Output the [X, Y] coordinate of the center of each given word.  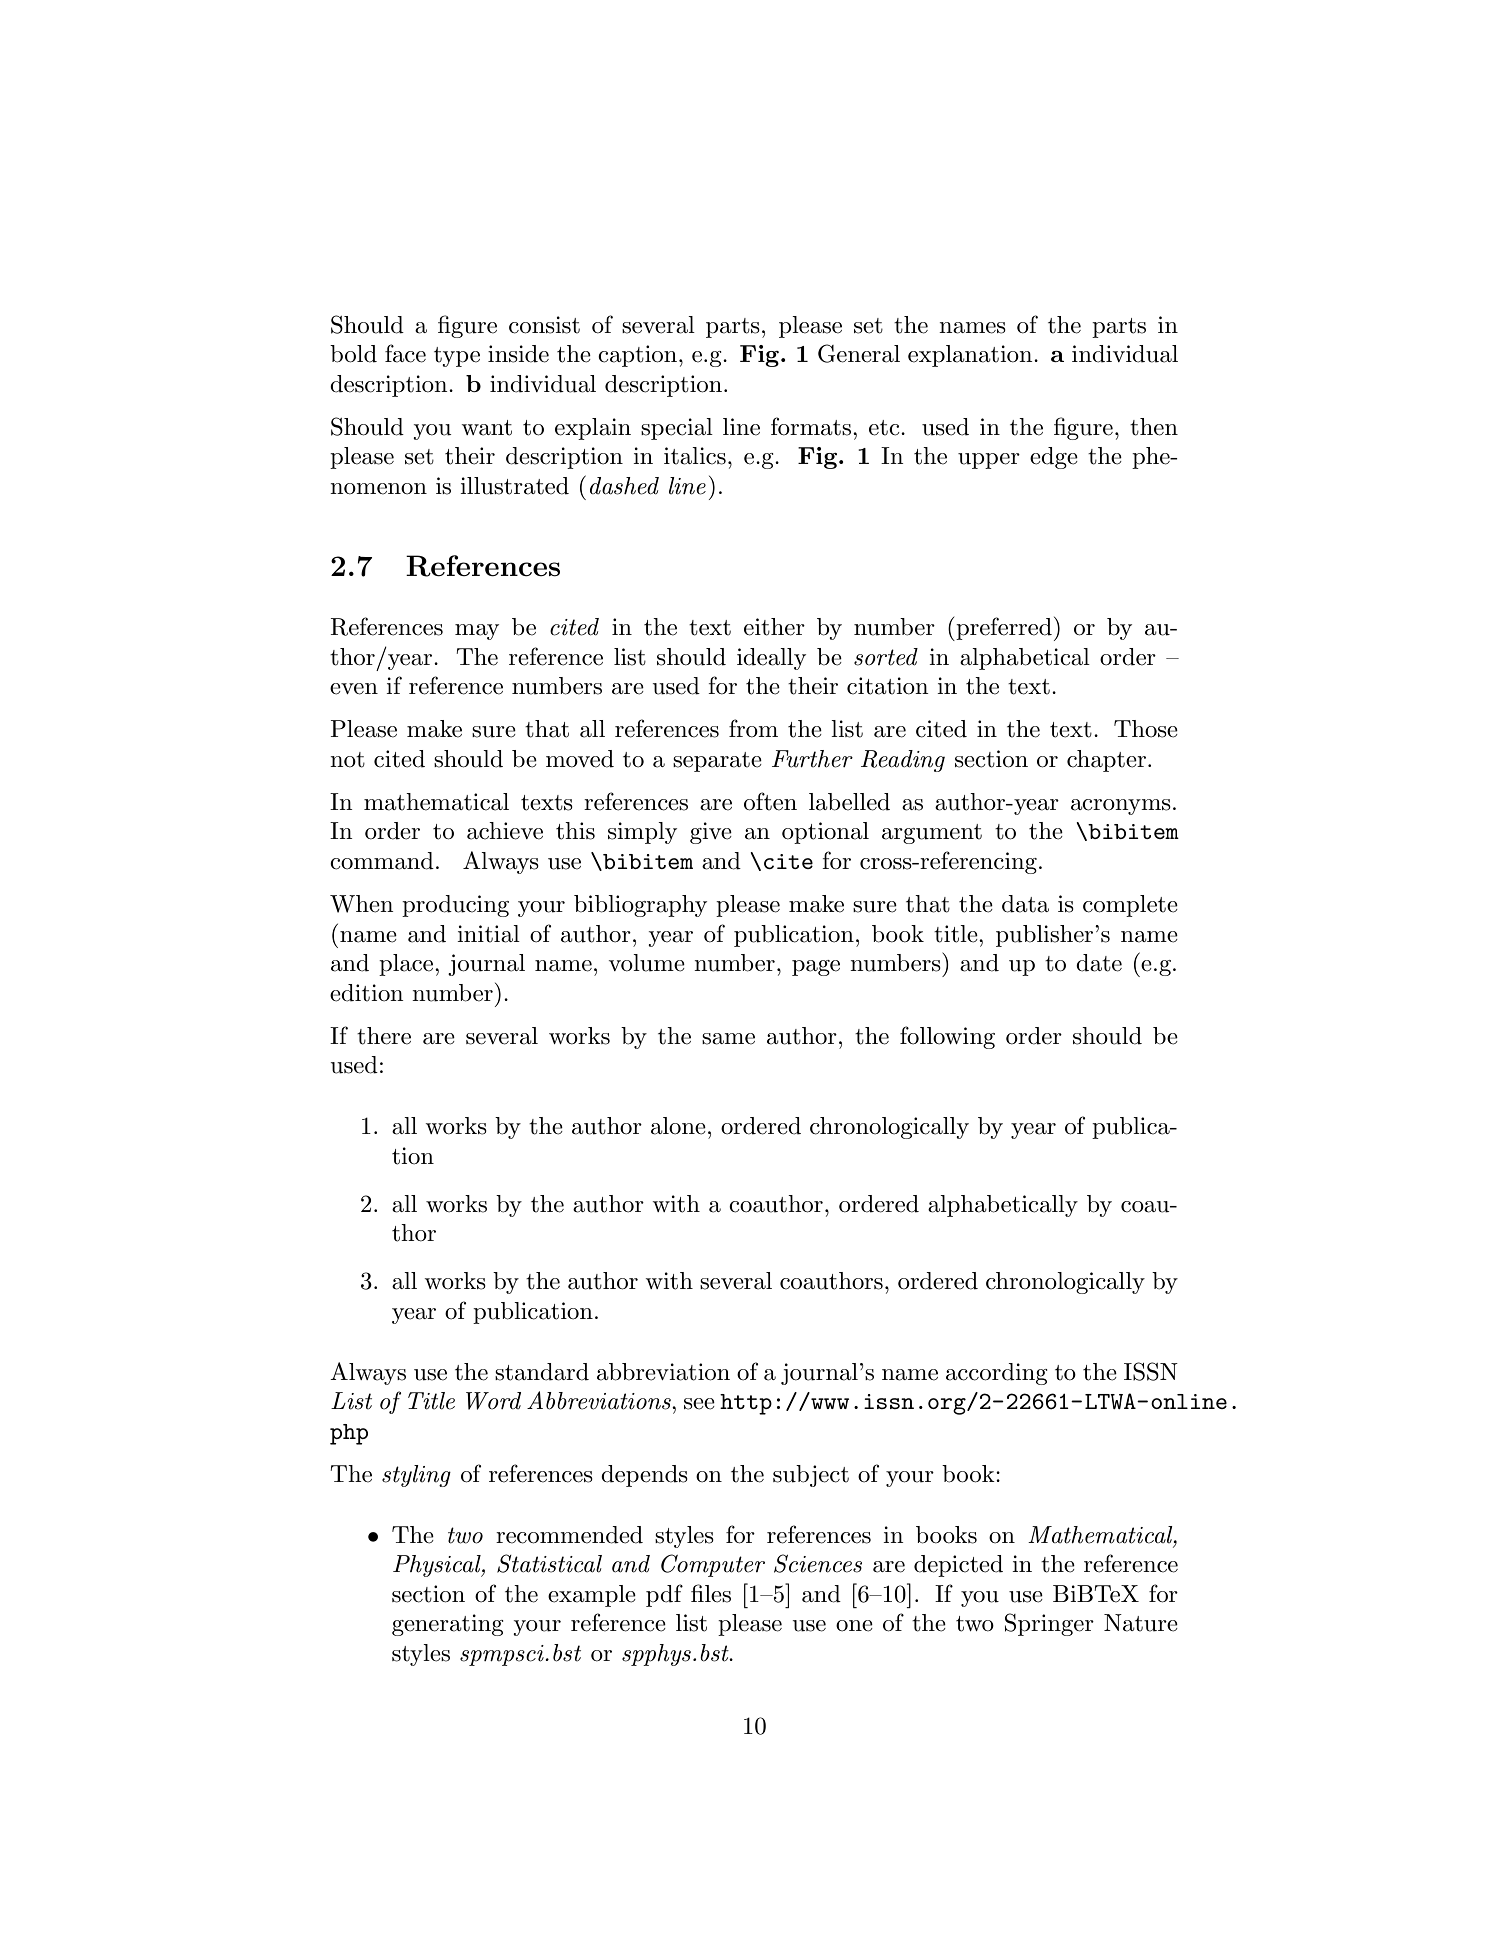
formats [811, 426]
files [711, 1593]
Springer [1049, 1624]
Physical [438, 1566]
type [457, 357]
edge [1054, 458]
